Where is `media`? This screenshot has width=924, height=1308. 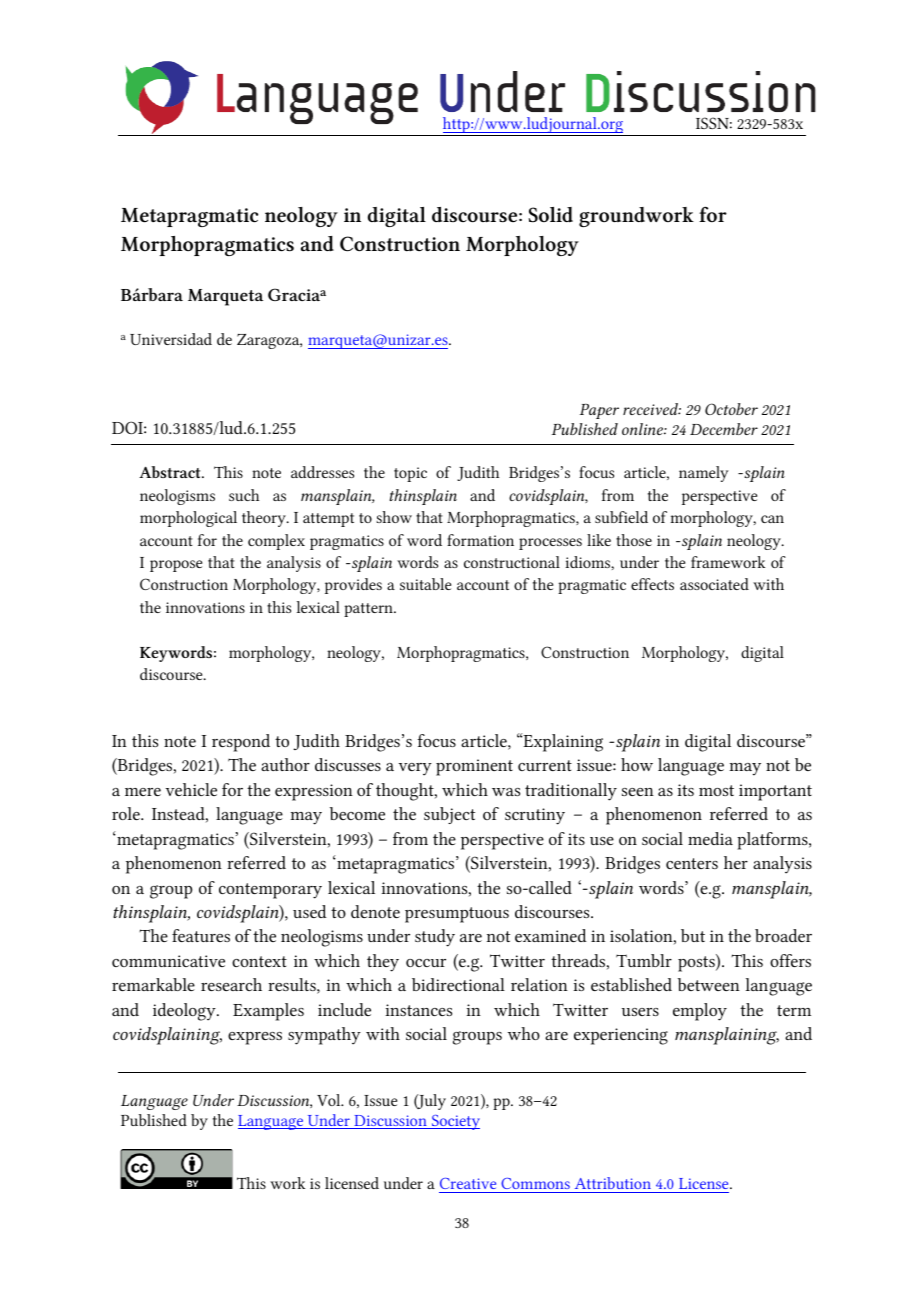
media is located at coordinates (710, 838).
